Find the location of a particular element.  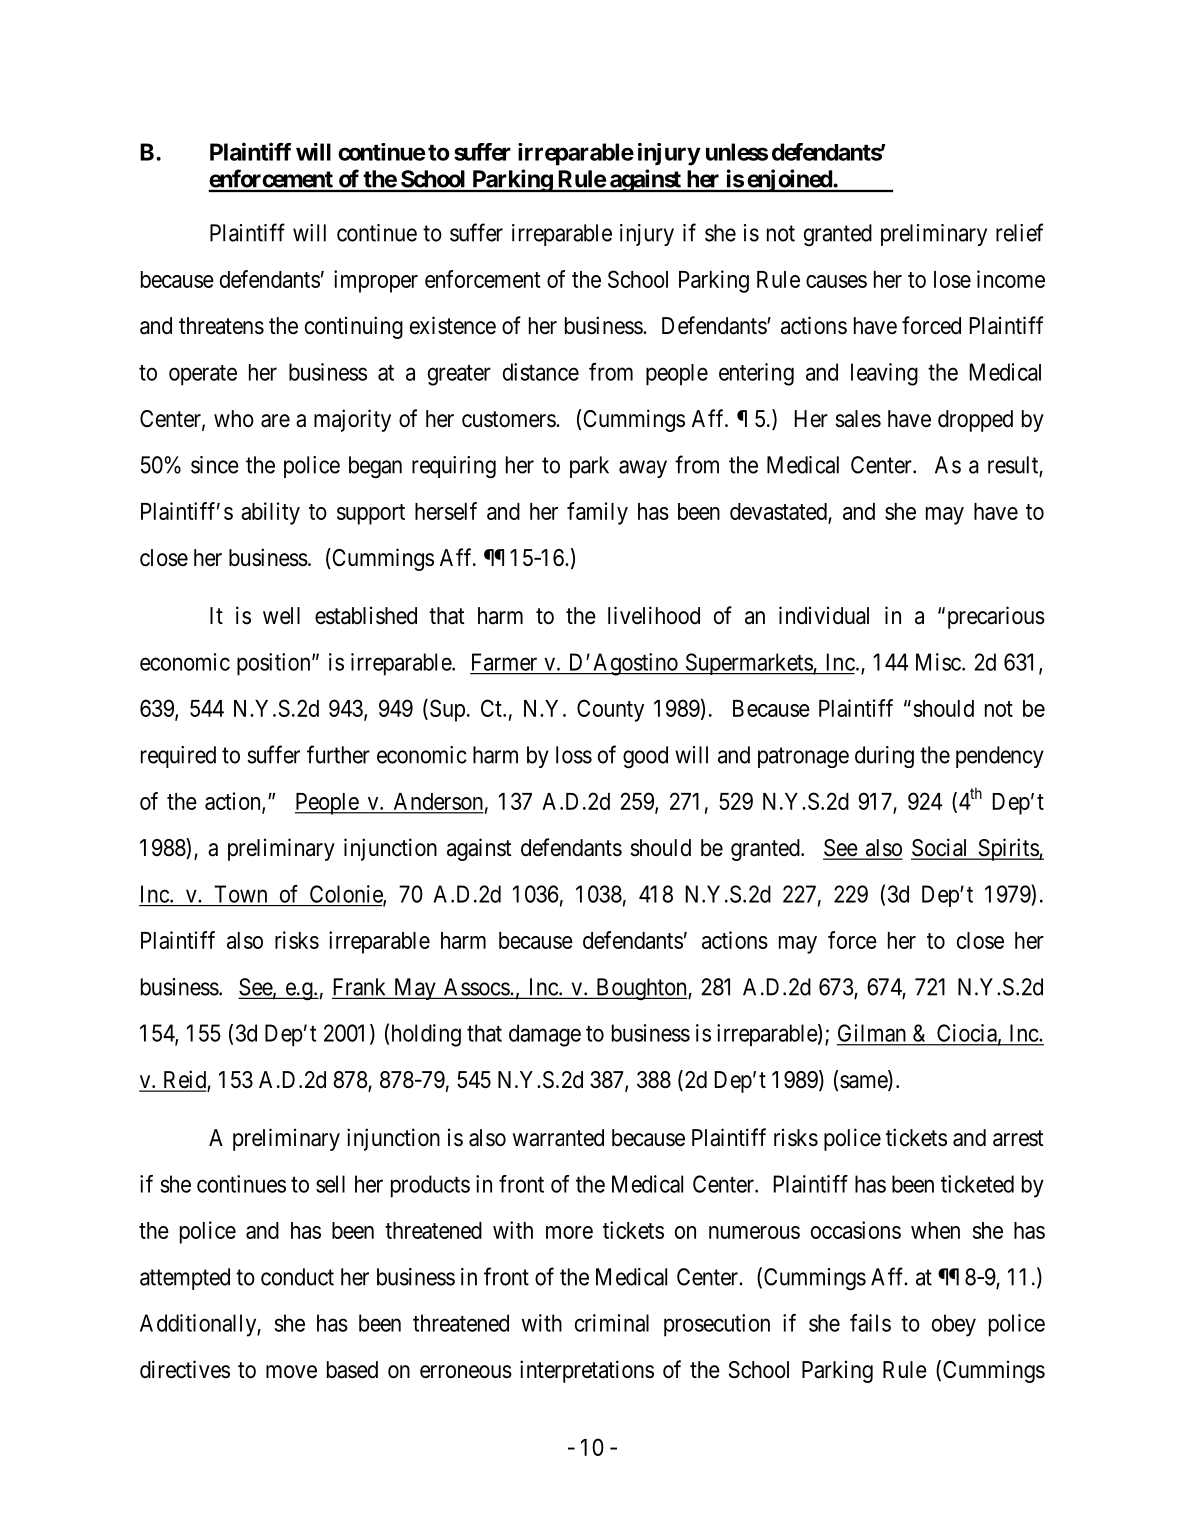

enjoined is located at coordinates (789, 180).
